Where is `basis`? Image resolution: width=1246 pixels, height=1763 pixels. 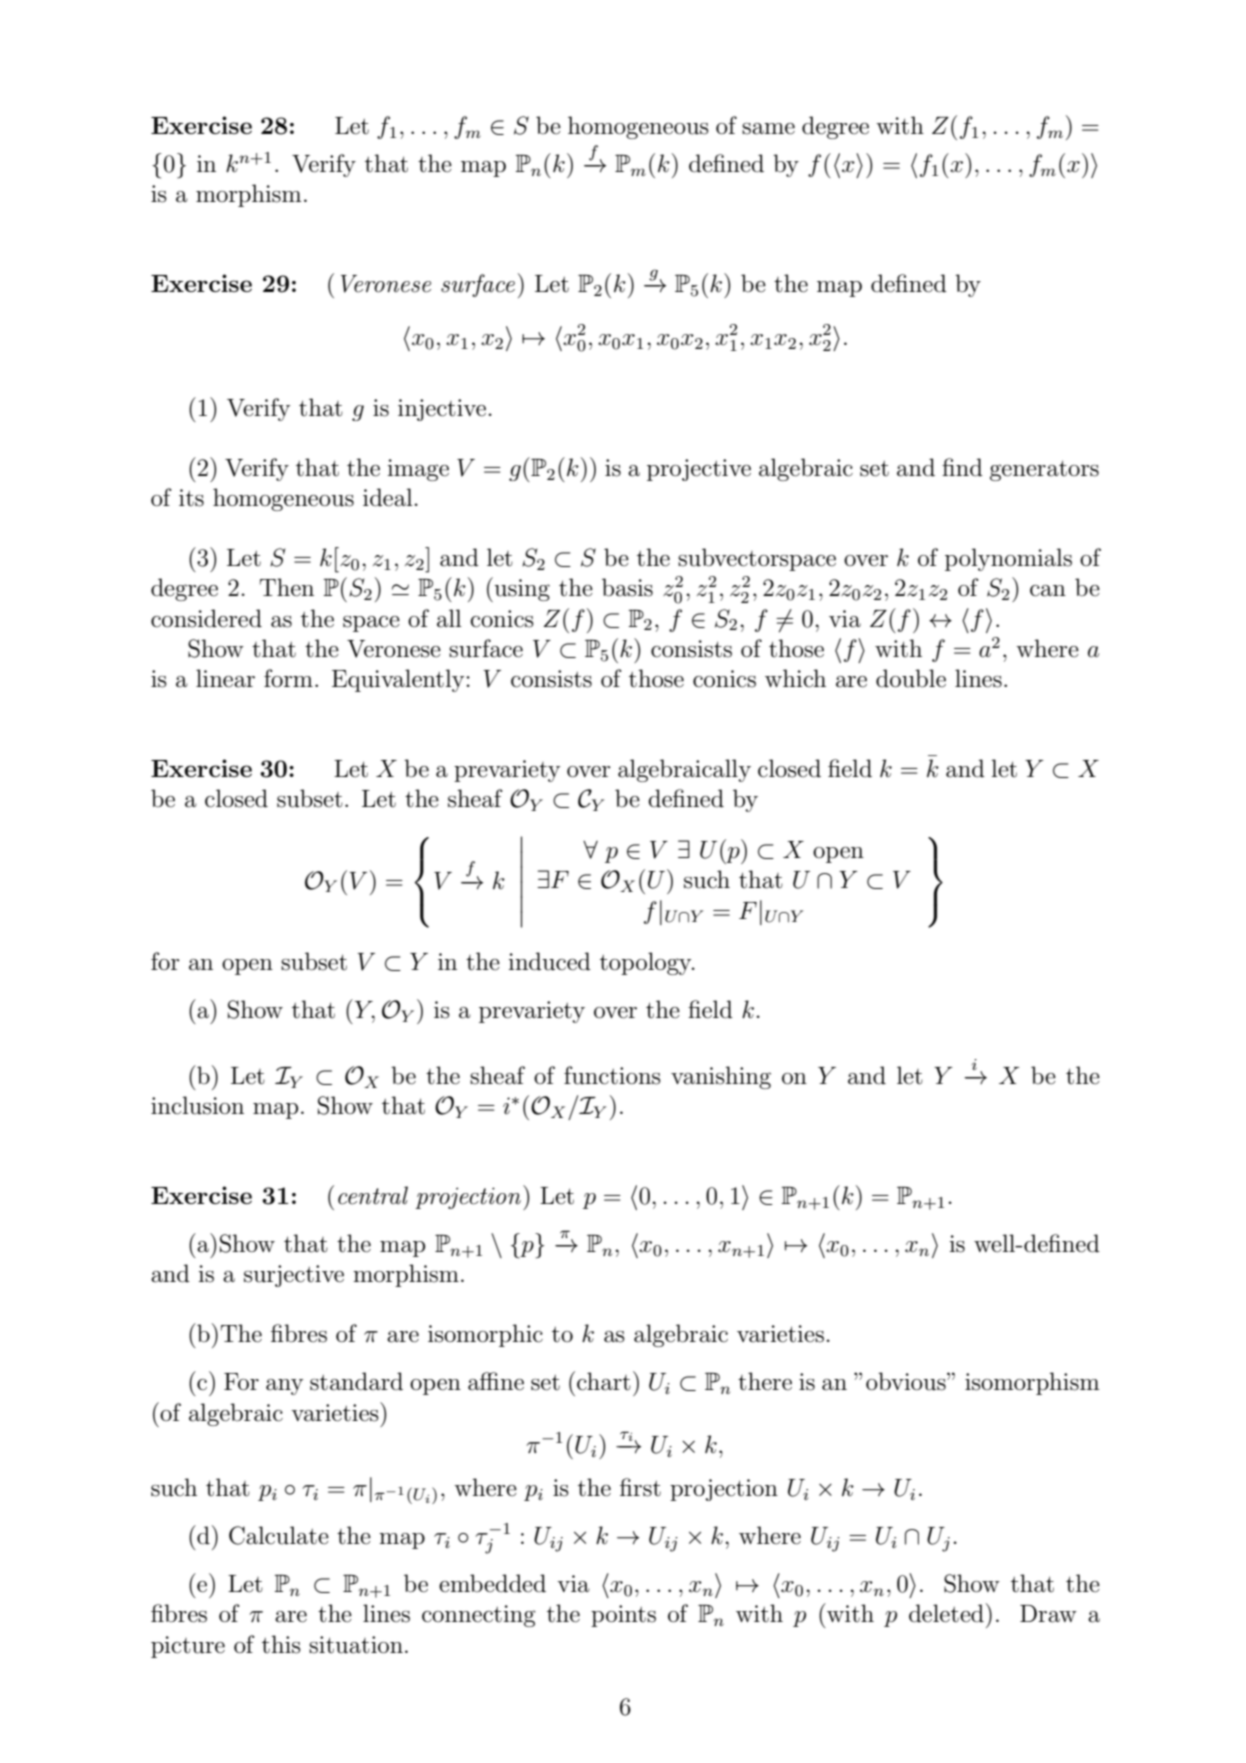
basis is located at coordinates (627, 587).
